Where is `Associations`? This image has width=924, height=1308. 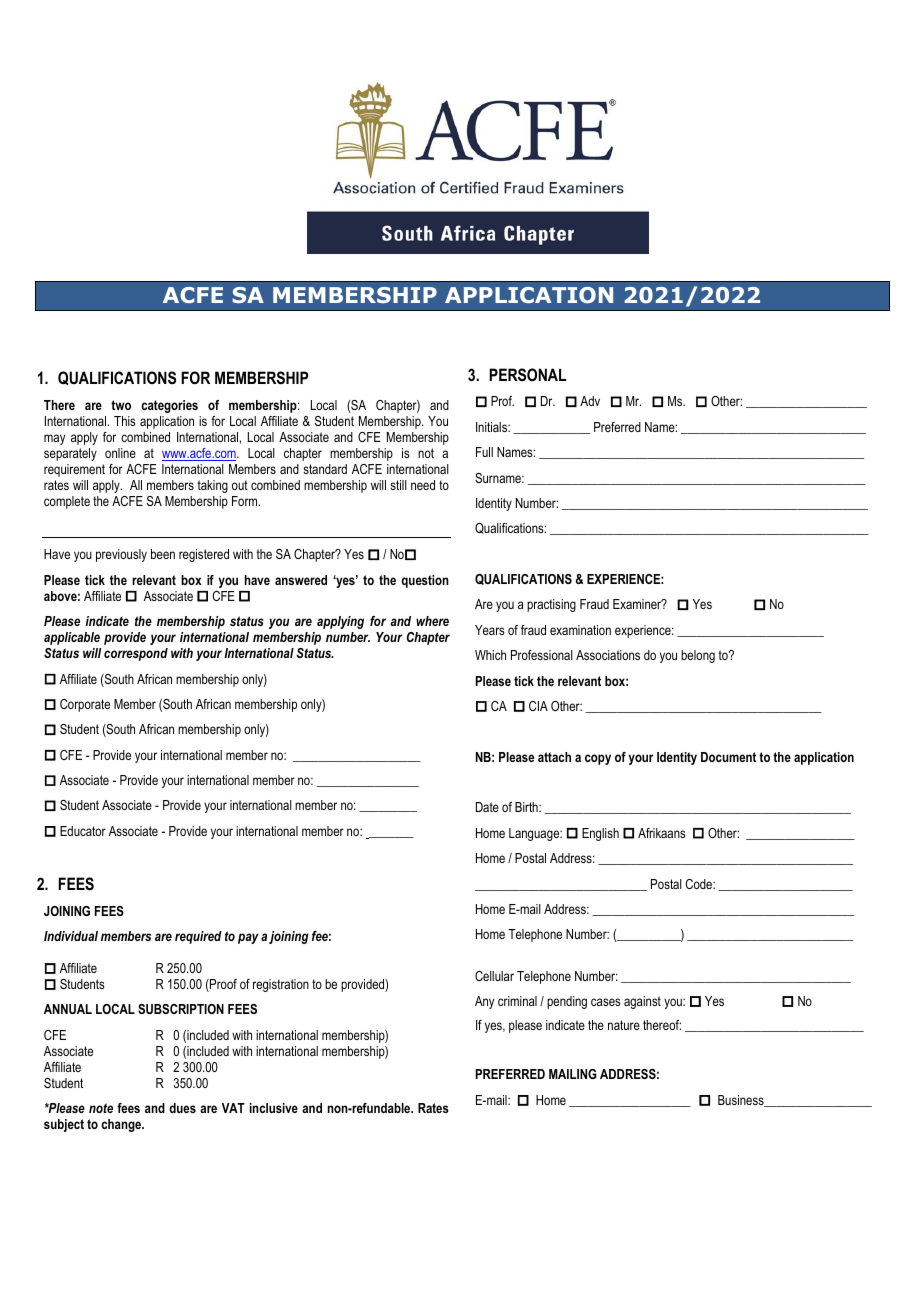
Associations is located at coordinates (608, 655).
